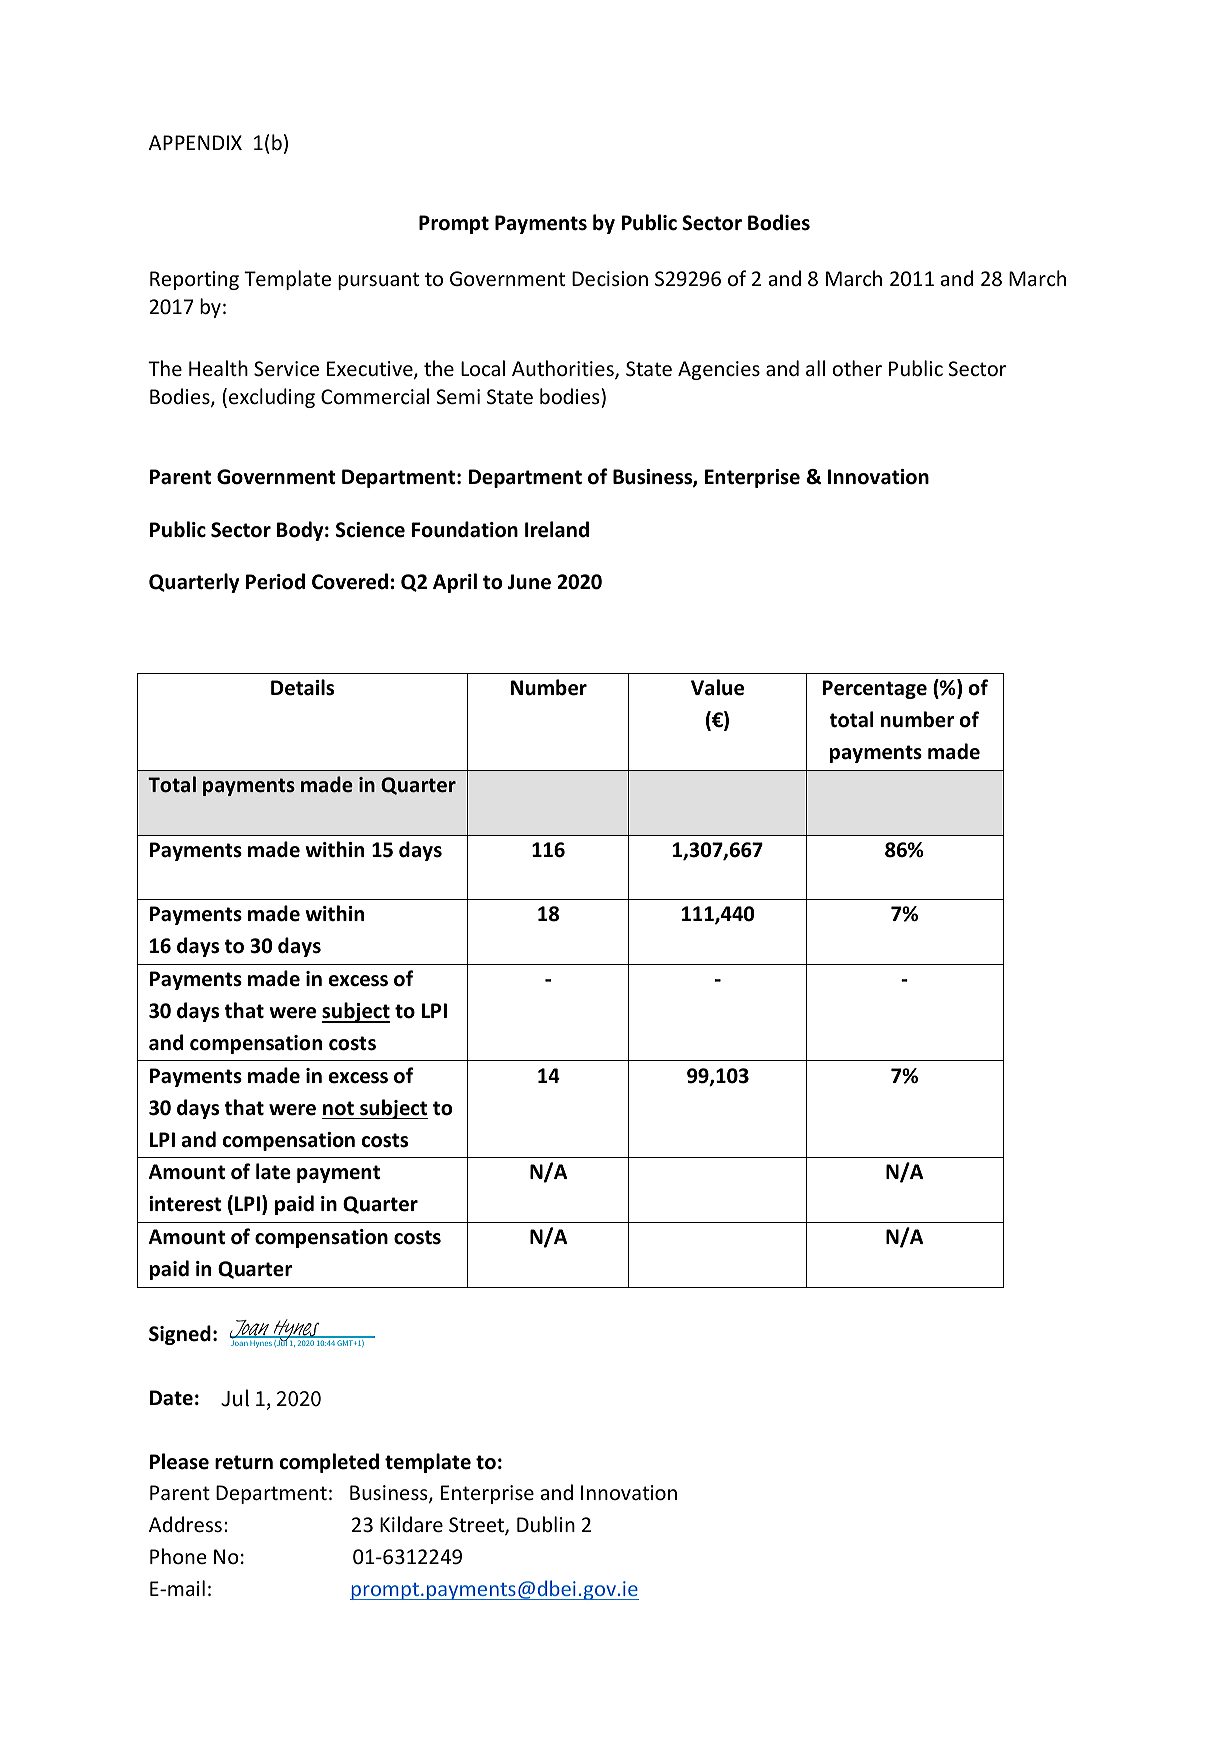  What do you see at coordinates (195, 142) in the page?
I see `APPENDIX` at bounding box center [195, 142].
